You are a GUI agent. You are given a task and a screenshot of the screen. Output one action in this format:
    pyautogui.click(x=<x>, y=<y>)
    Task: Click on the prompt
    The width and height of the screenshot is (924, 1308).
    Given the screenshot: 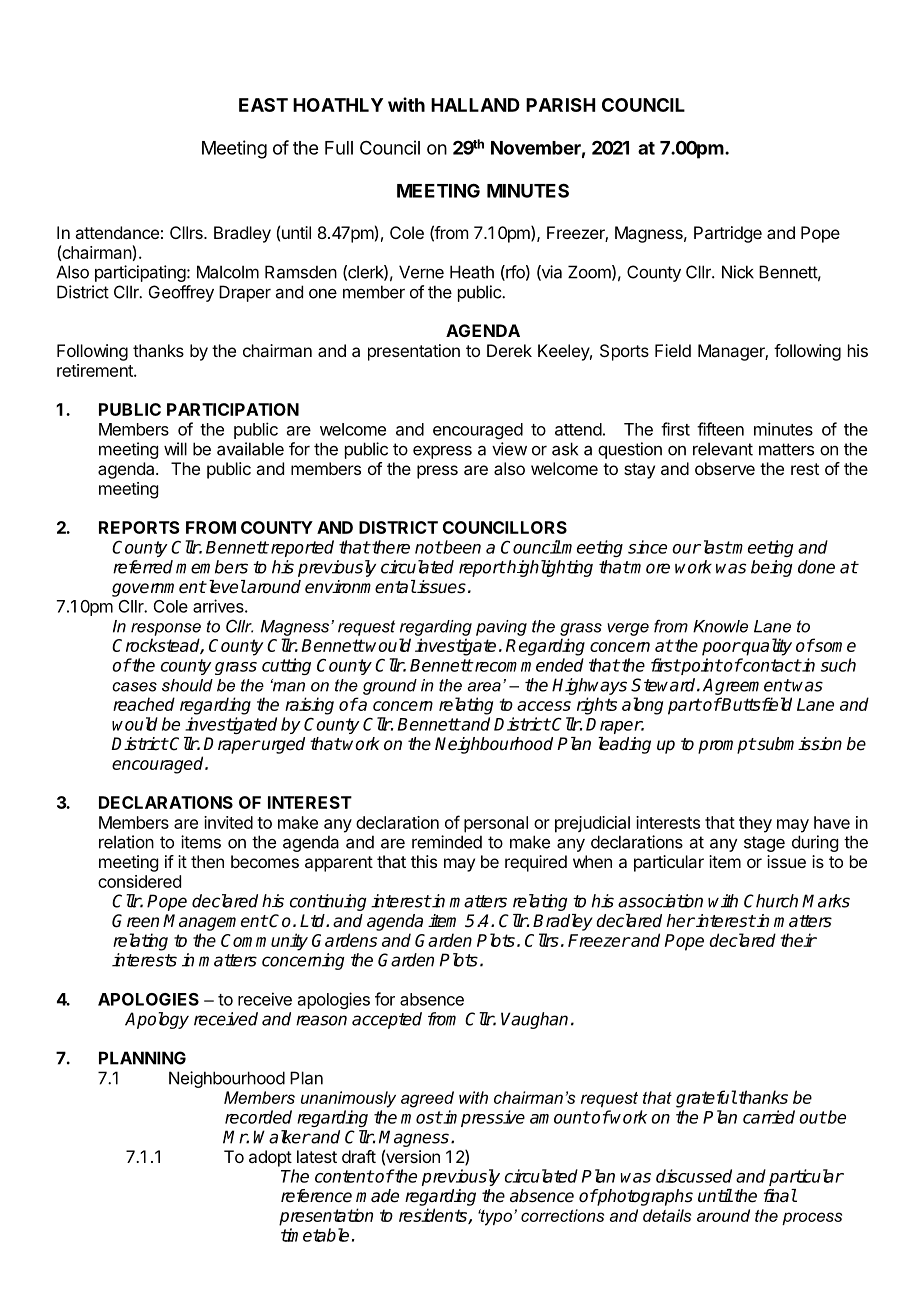 What is the action you would take?
    pyautogui.click(x=727, y=746)
